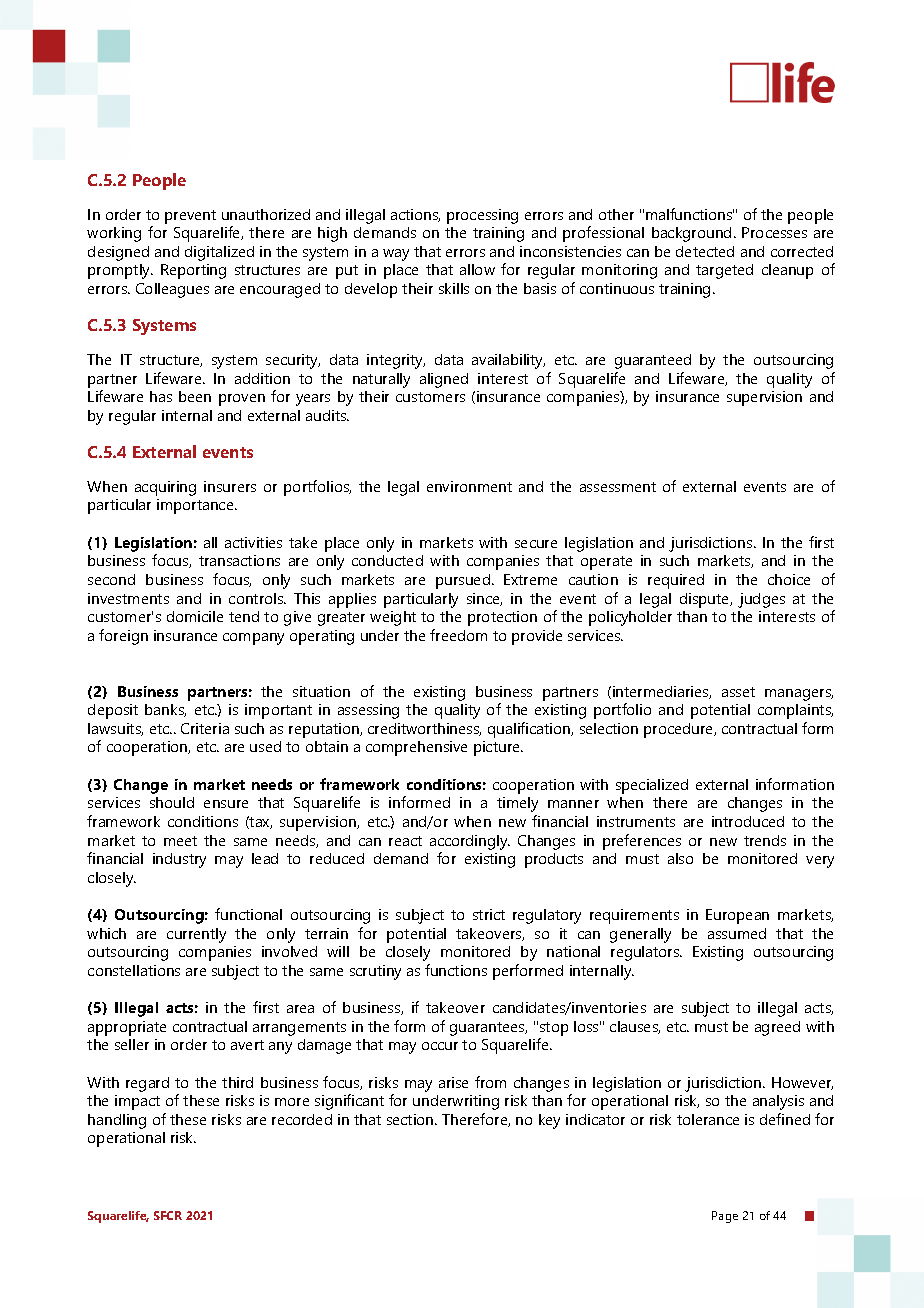 This screenshot has width=924, height=1308. Describe the element at coordinates (470, 842) in the screenshot. I see `accordingly` at that location.
